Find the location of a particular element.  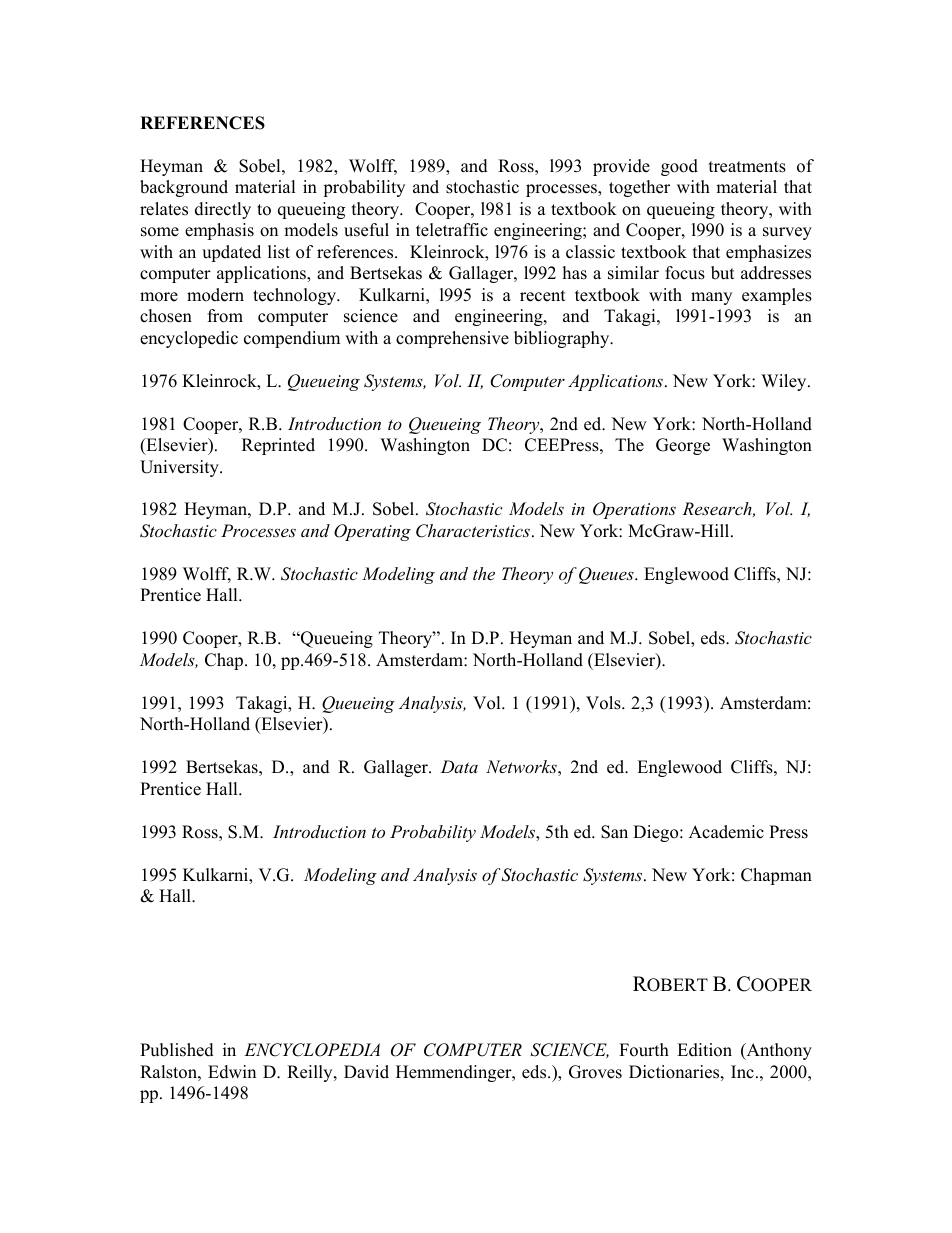

Data is located at coordinates (459, 766).
